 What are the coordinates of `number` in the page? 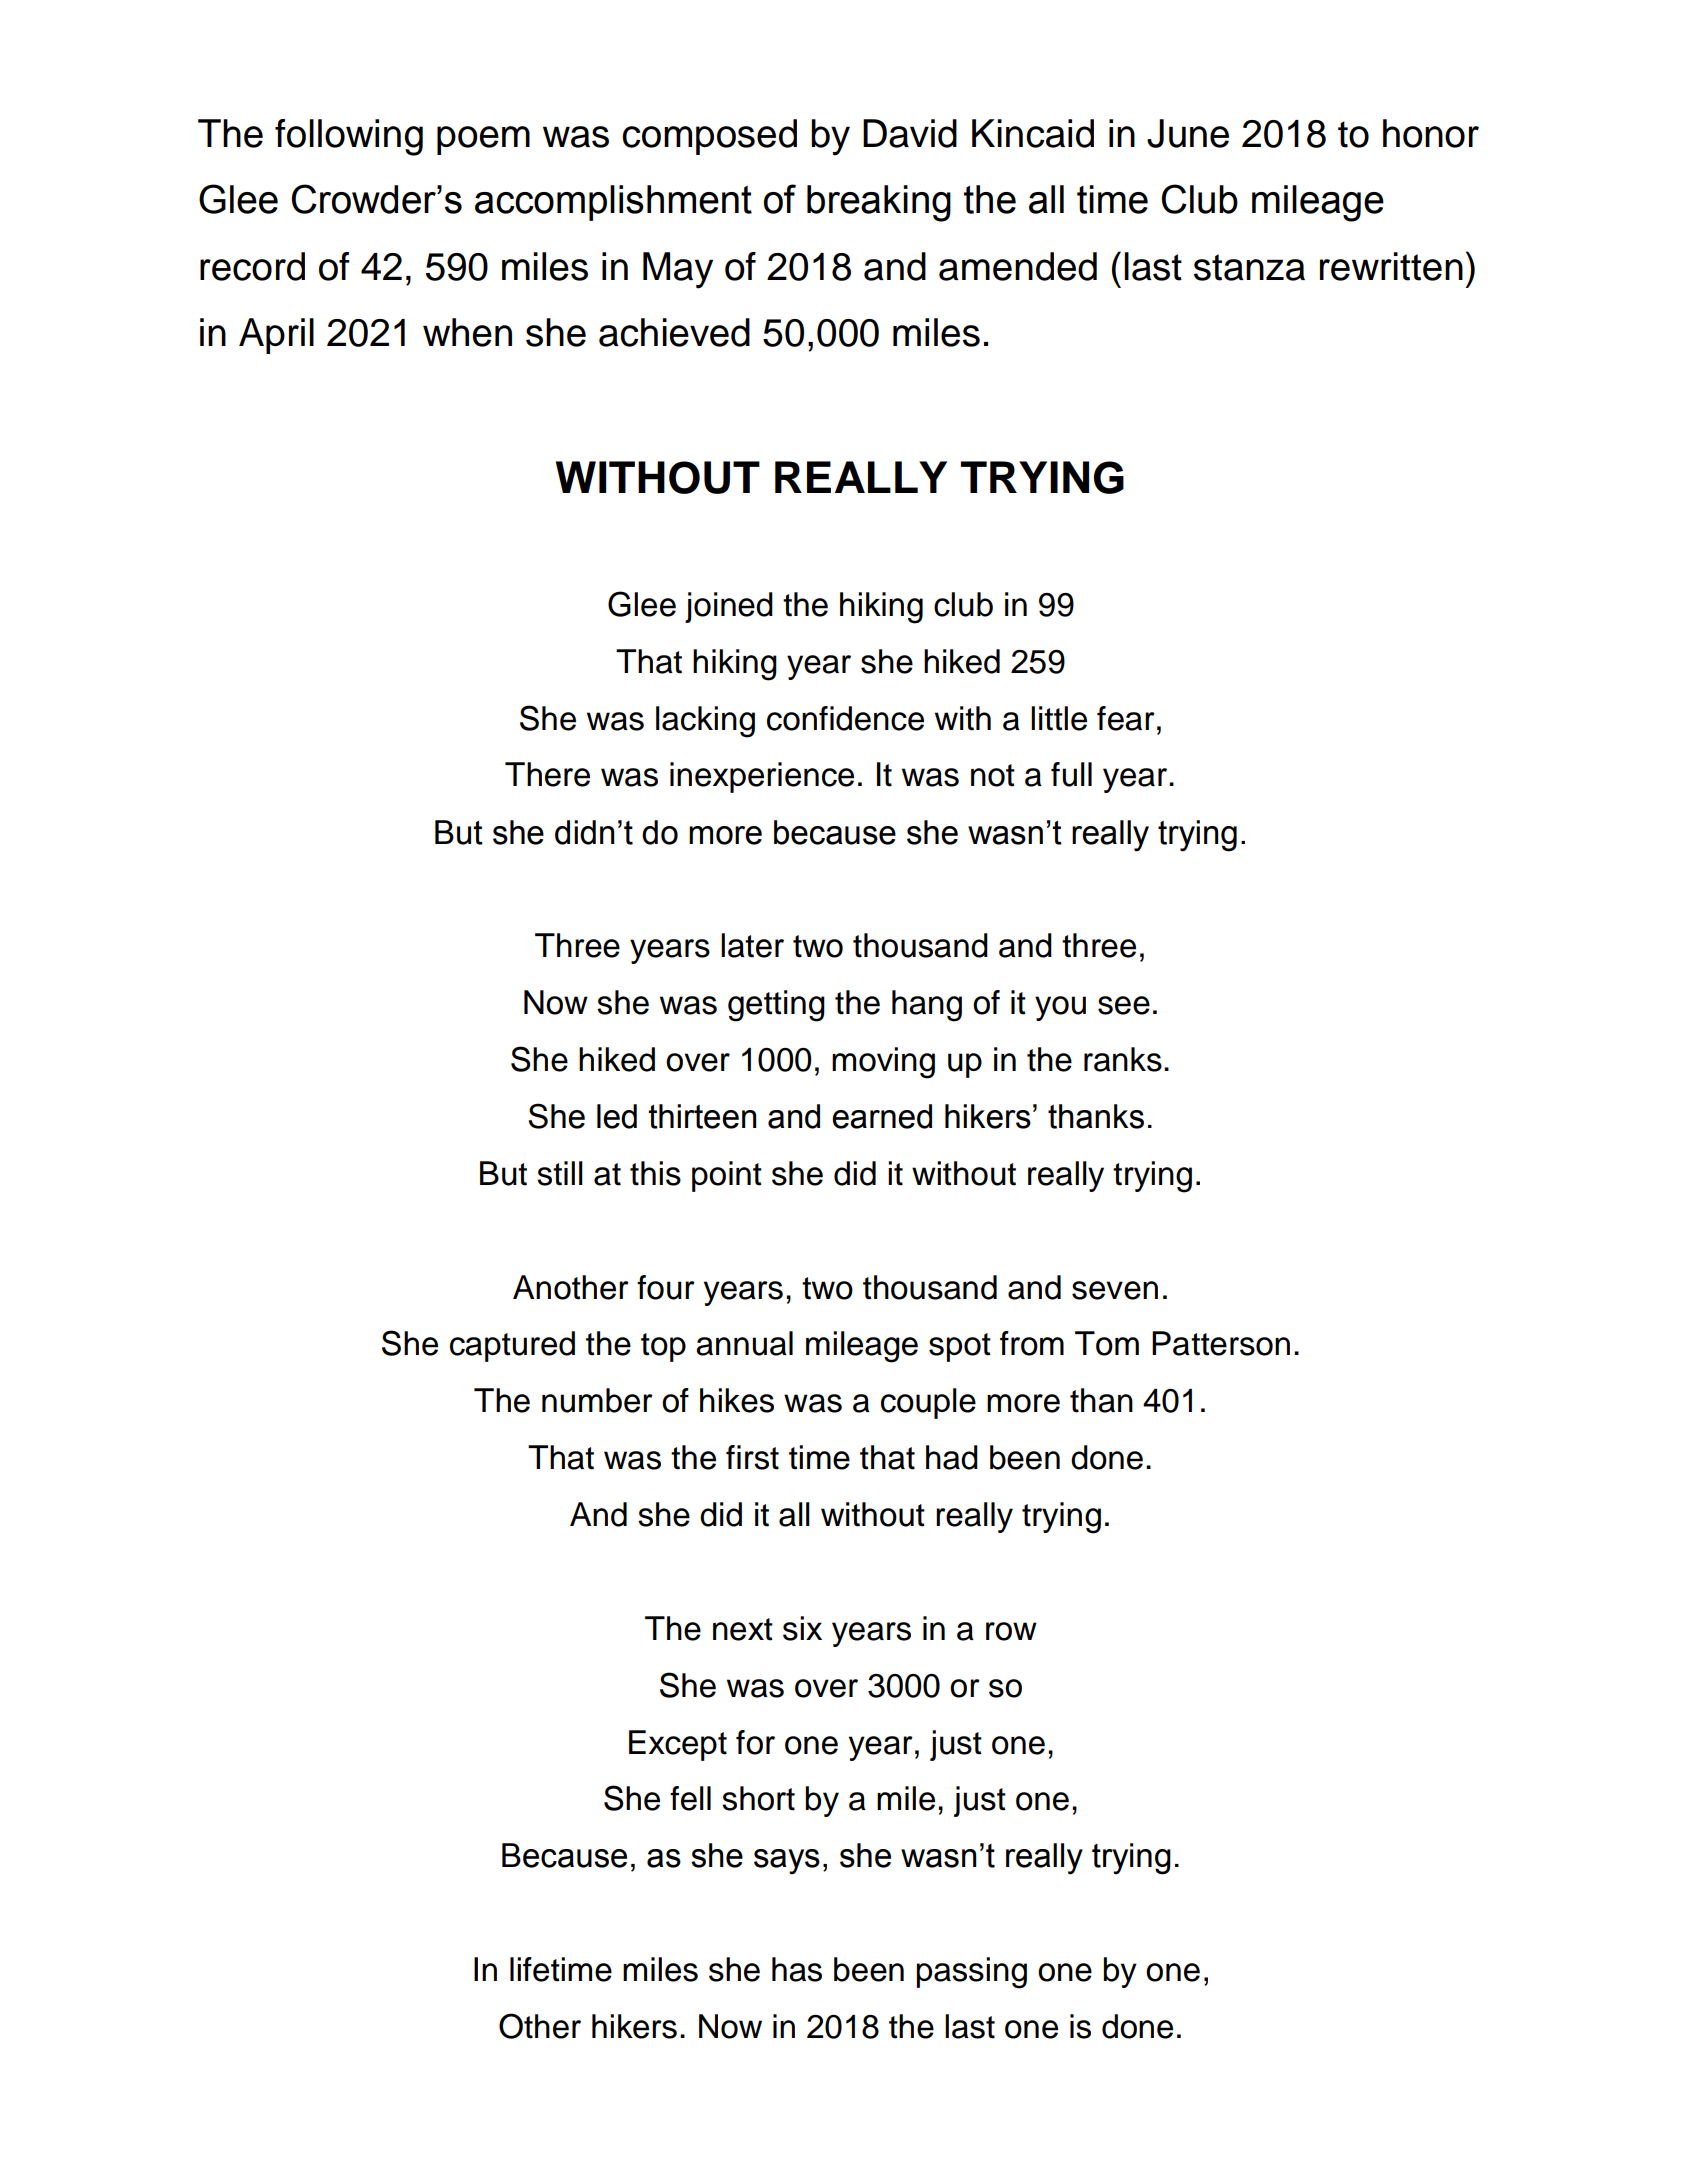 It's located at (597, 1400).
